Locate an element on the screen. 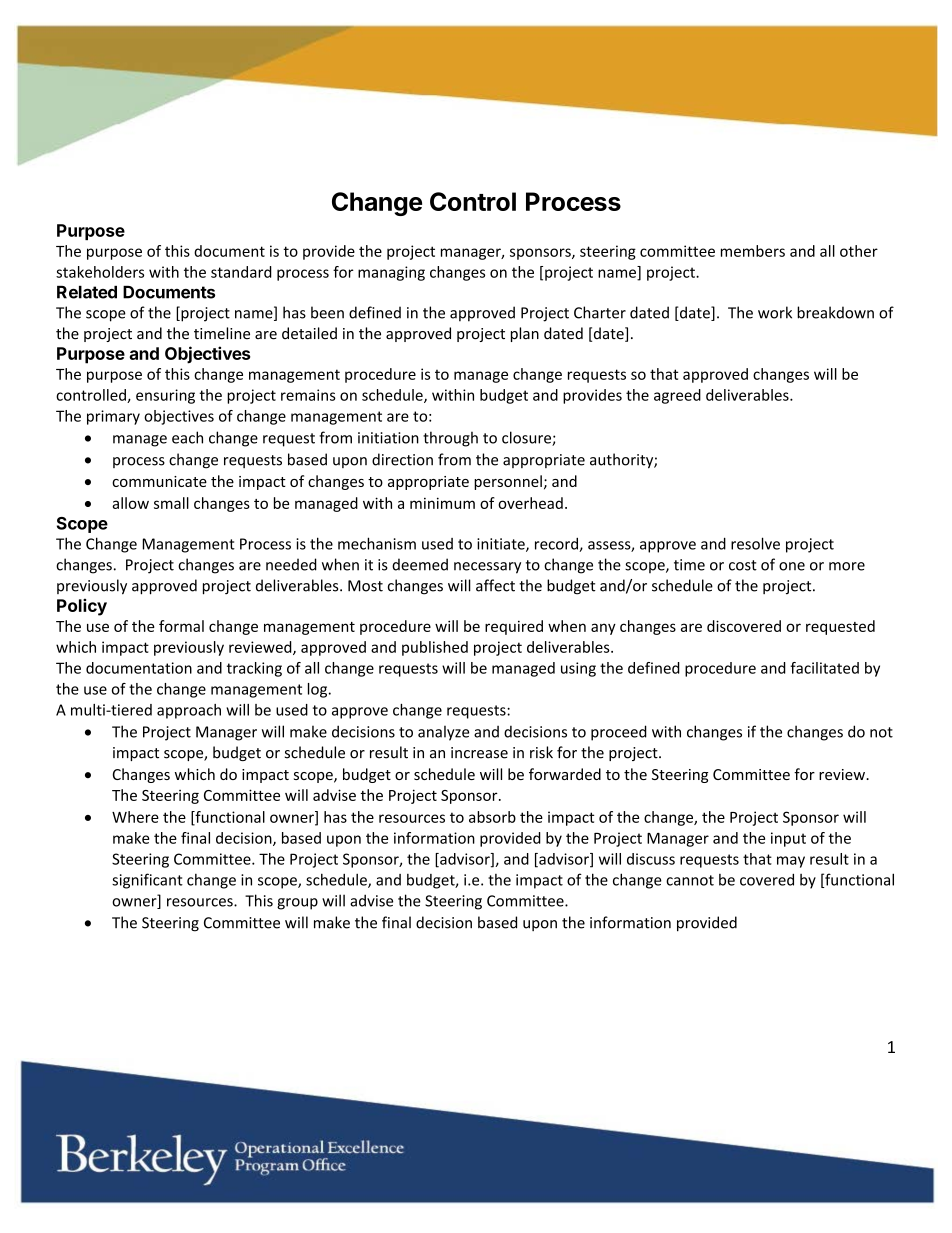 The height and width of the screenshot is (1233, 952). necessary is located at coordinates (487, 568).
